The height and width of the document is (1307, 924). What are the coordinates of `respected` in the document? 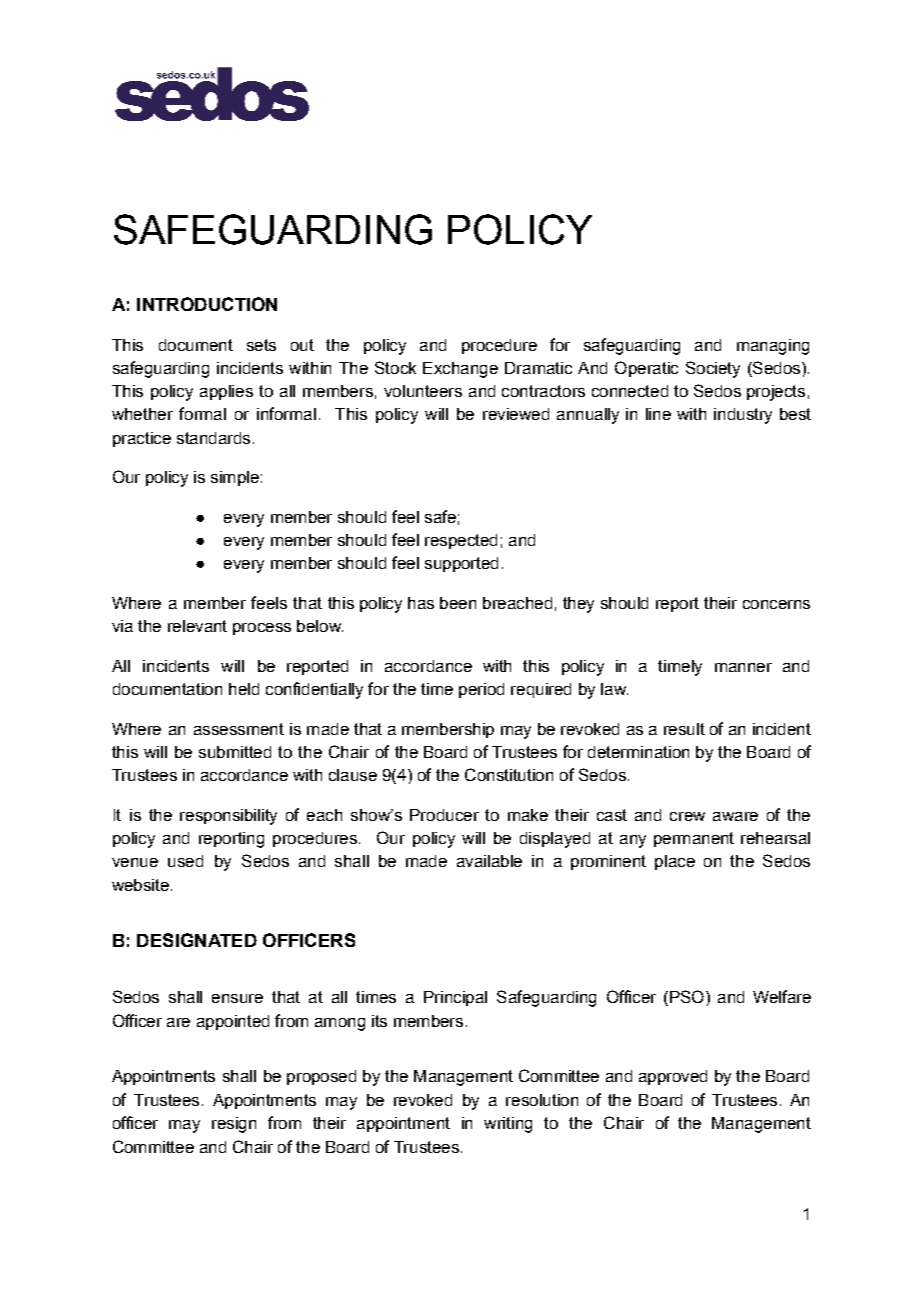 It's located at (461, 541).
